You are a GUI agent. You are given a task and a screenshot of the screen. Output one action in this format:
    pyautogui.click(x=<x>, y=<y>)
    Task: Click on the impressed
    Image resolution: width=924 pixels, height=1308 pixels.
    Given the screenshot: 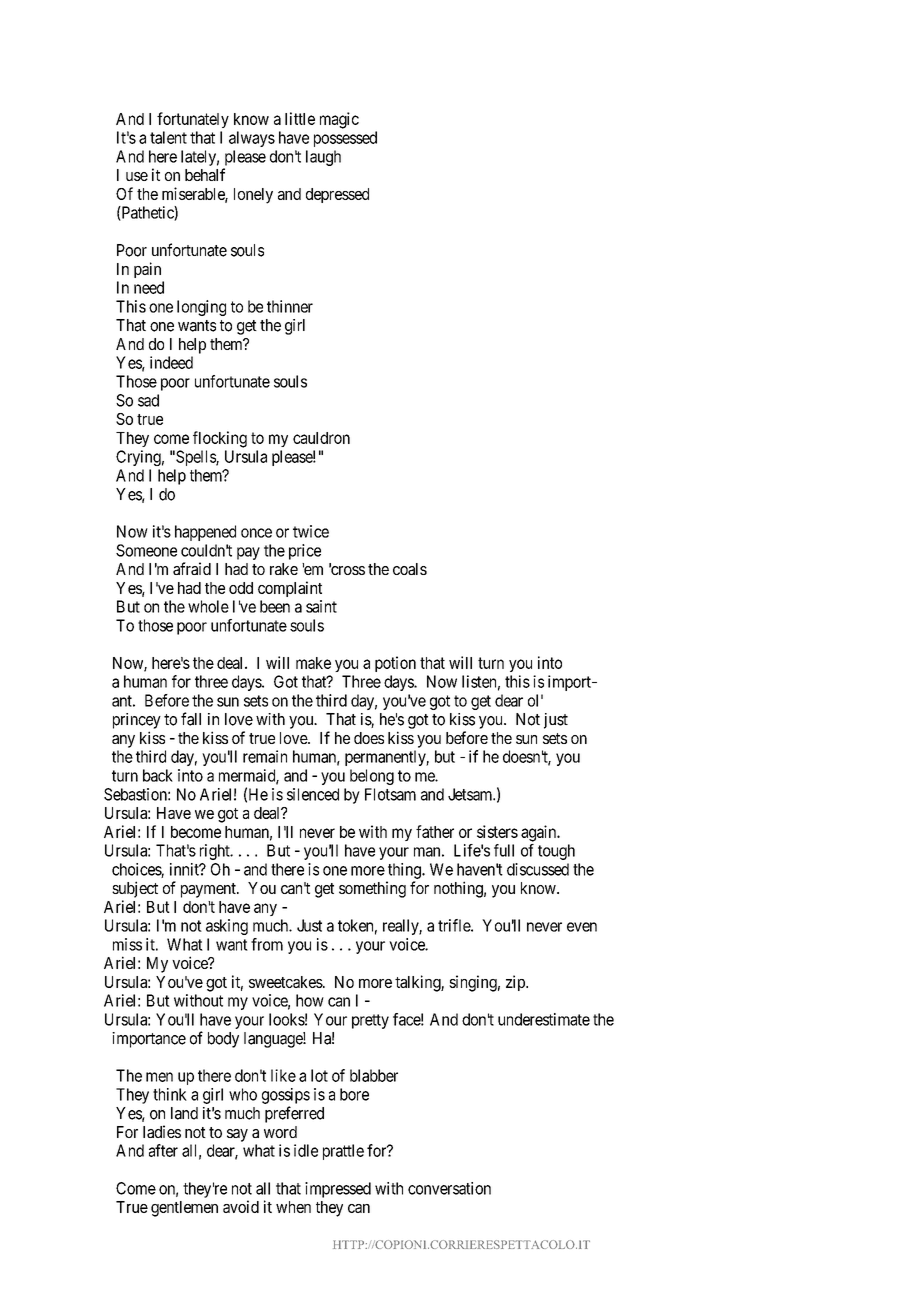 What is the action you would take?
    pyautogui.click(x=338, y=1190)
